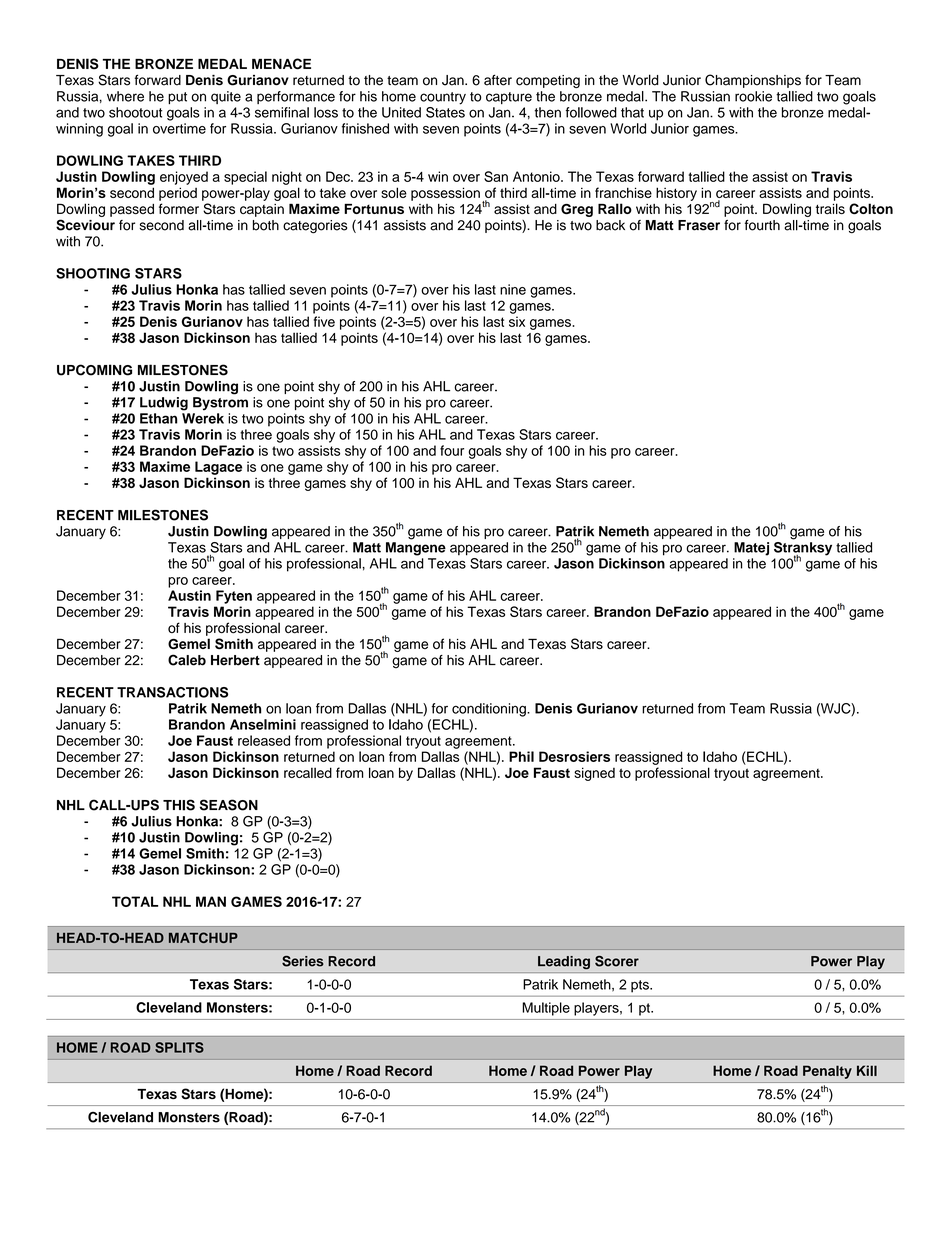 The image size is (952, 1233). What do you see at coordinates (498, 80) in the document?
I see `after` at bounding box center [498, 80].
